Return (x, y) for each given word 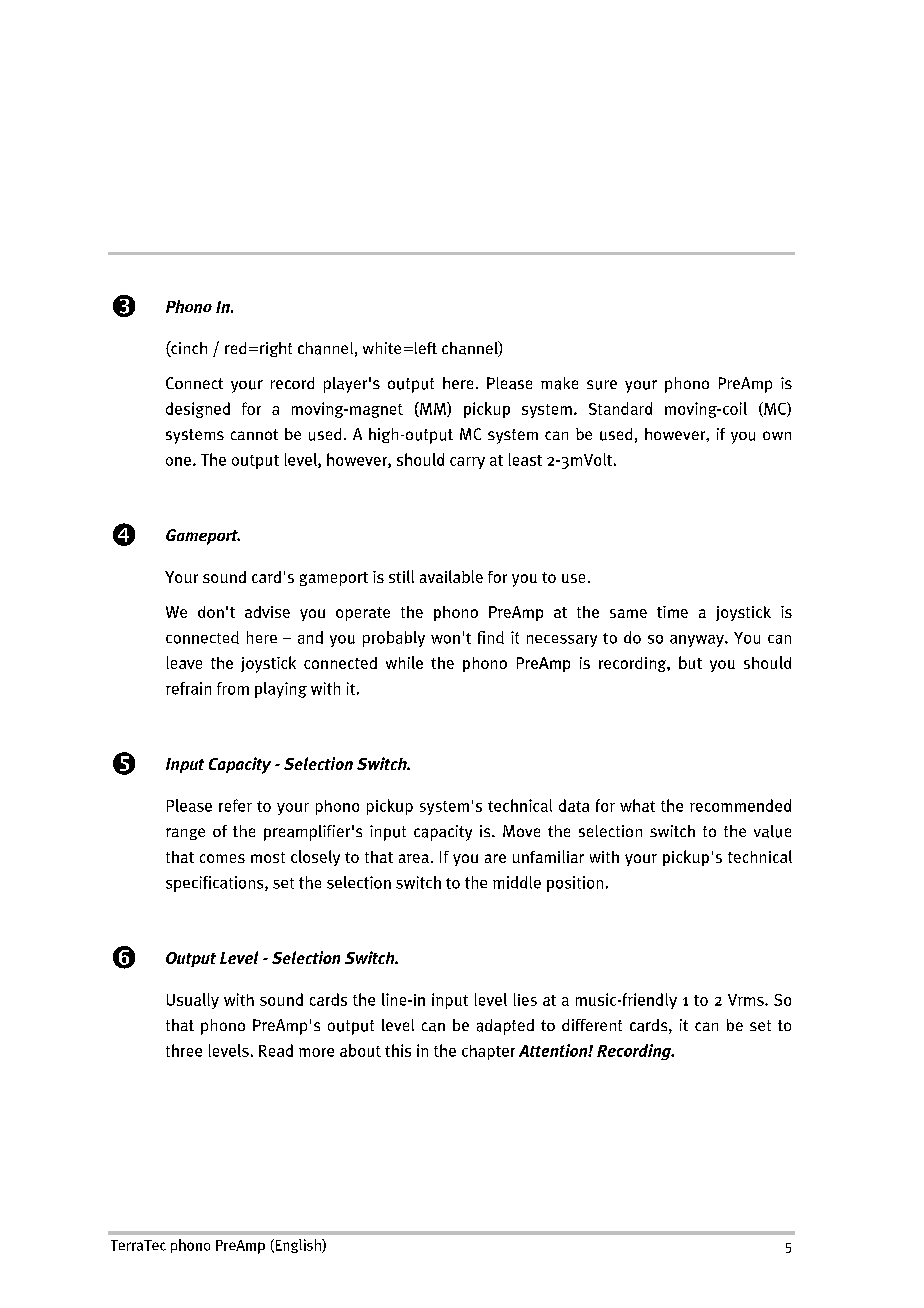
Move (521, 831)
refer (235, 805)
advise (267, 612)
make (559, 383)
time (672, 612)
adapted (505, 1027)
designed (198, 410)
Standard (620, 408)
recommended (740, 805)
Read (276, 1050)
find (491, 637)
